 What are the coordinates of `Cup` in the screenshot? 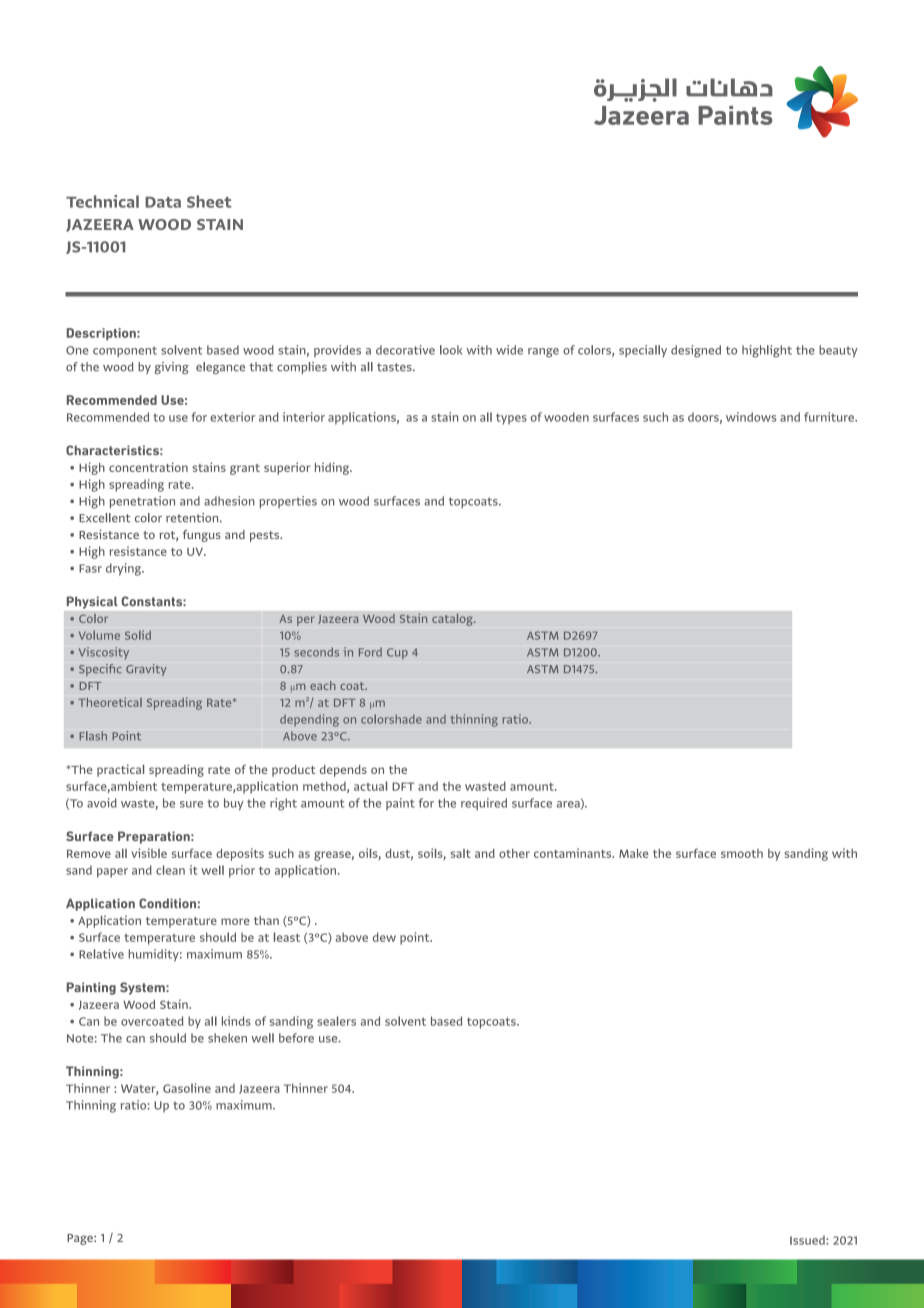 It's located at (397, 653).
